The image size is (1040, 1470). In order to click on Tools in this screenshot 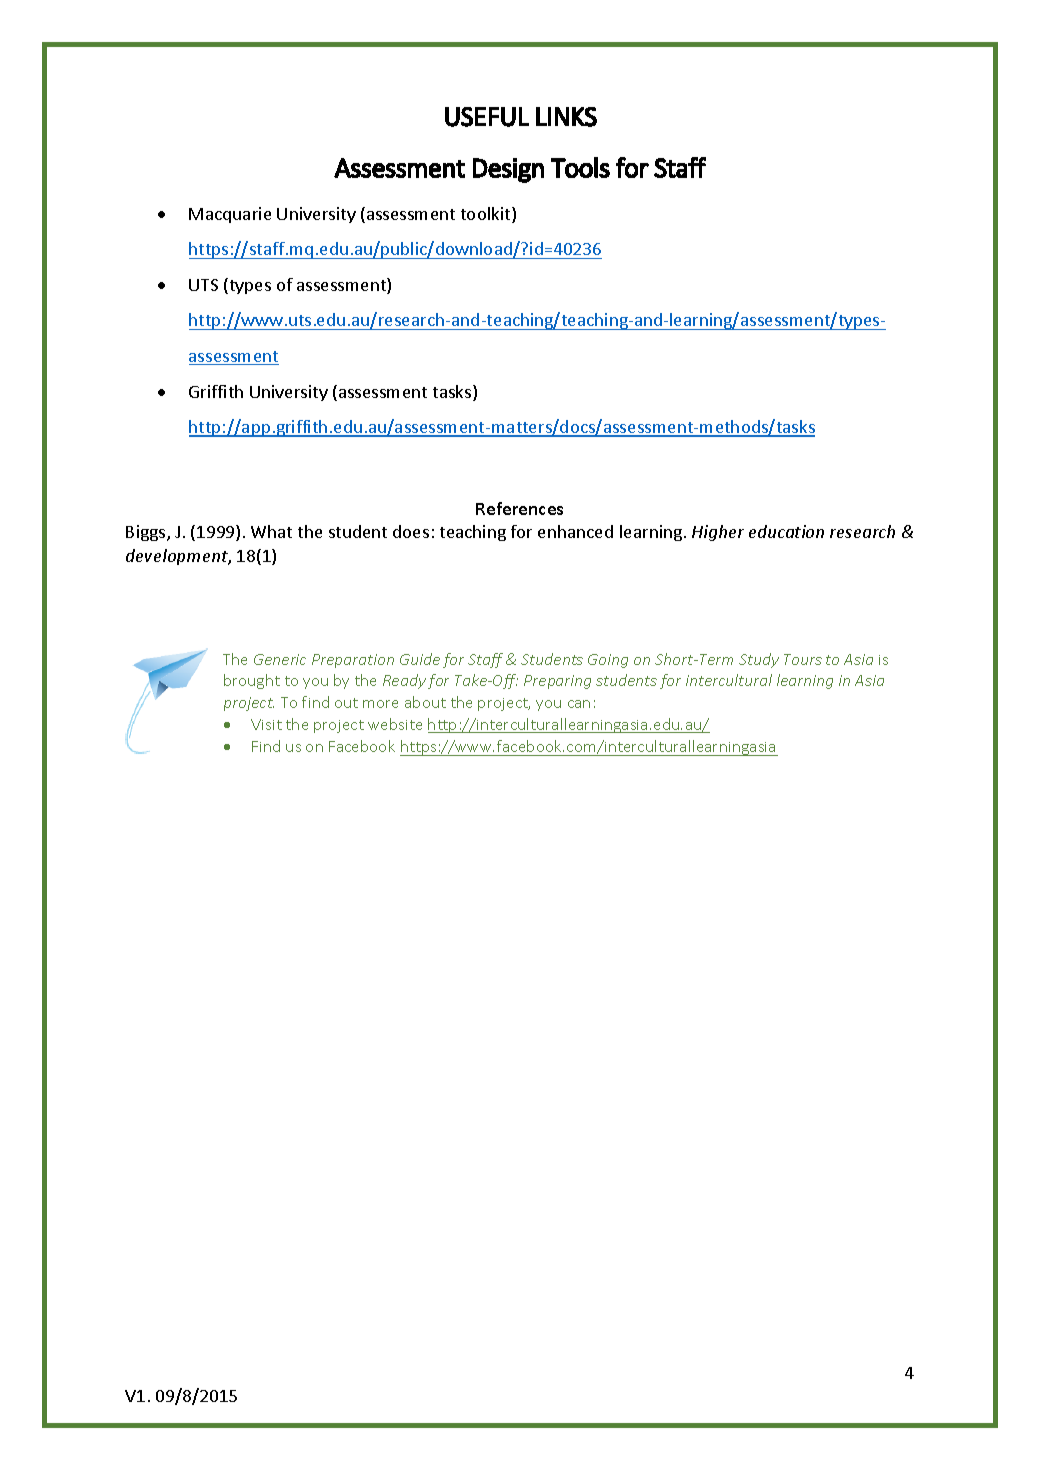, I will do `click(580, 167)`.
